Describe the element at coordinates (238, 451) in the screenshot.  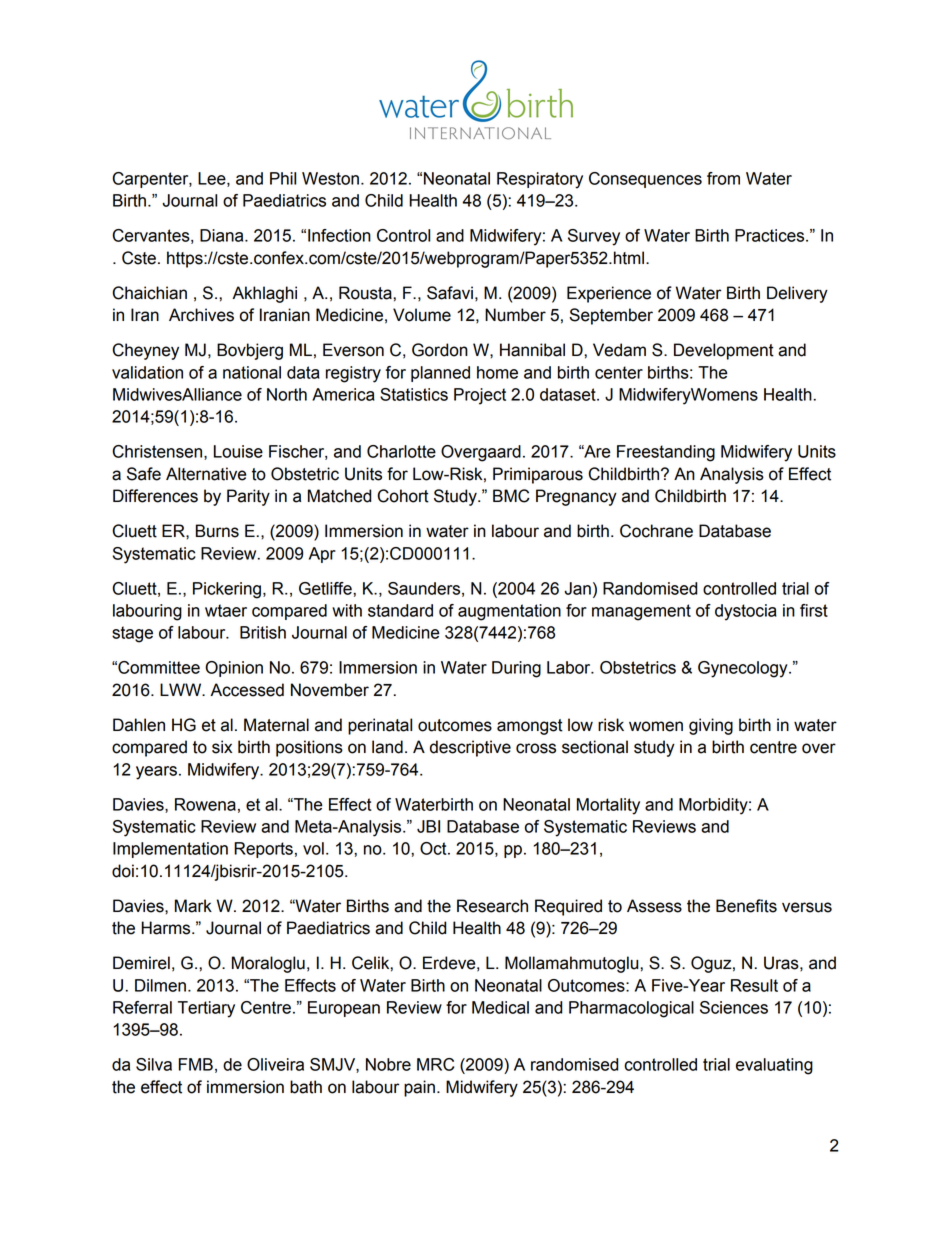
I see `Louise` at that location.
